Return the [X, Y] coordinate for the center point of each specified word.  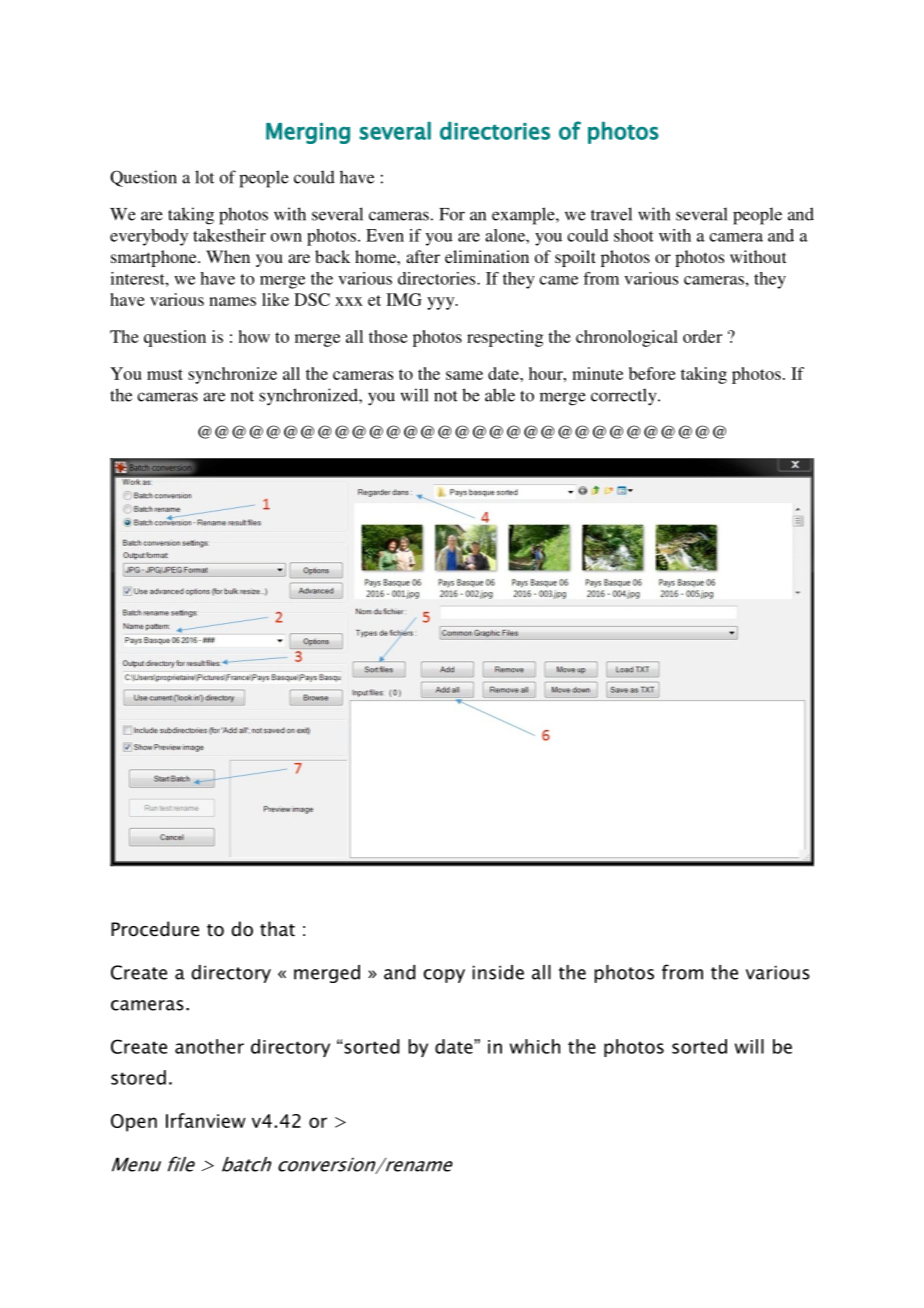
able [500, 395]
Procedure [155, 929]
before [652, 373]
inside [498, 972]
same [464, 375]
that [277, 929]
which [535, 1046]
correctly [625, 397]
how [254, 336]
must [165, 374]
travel [611, 214]
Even [385, 235]
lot [204, 177]
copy [444, 976]
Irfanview [206, 1120]
